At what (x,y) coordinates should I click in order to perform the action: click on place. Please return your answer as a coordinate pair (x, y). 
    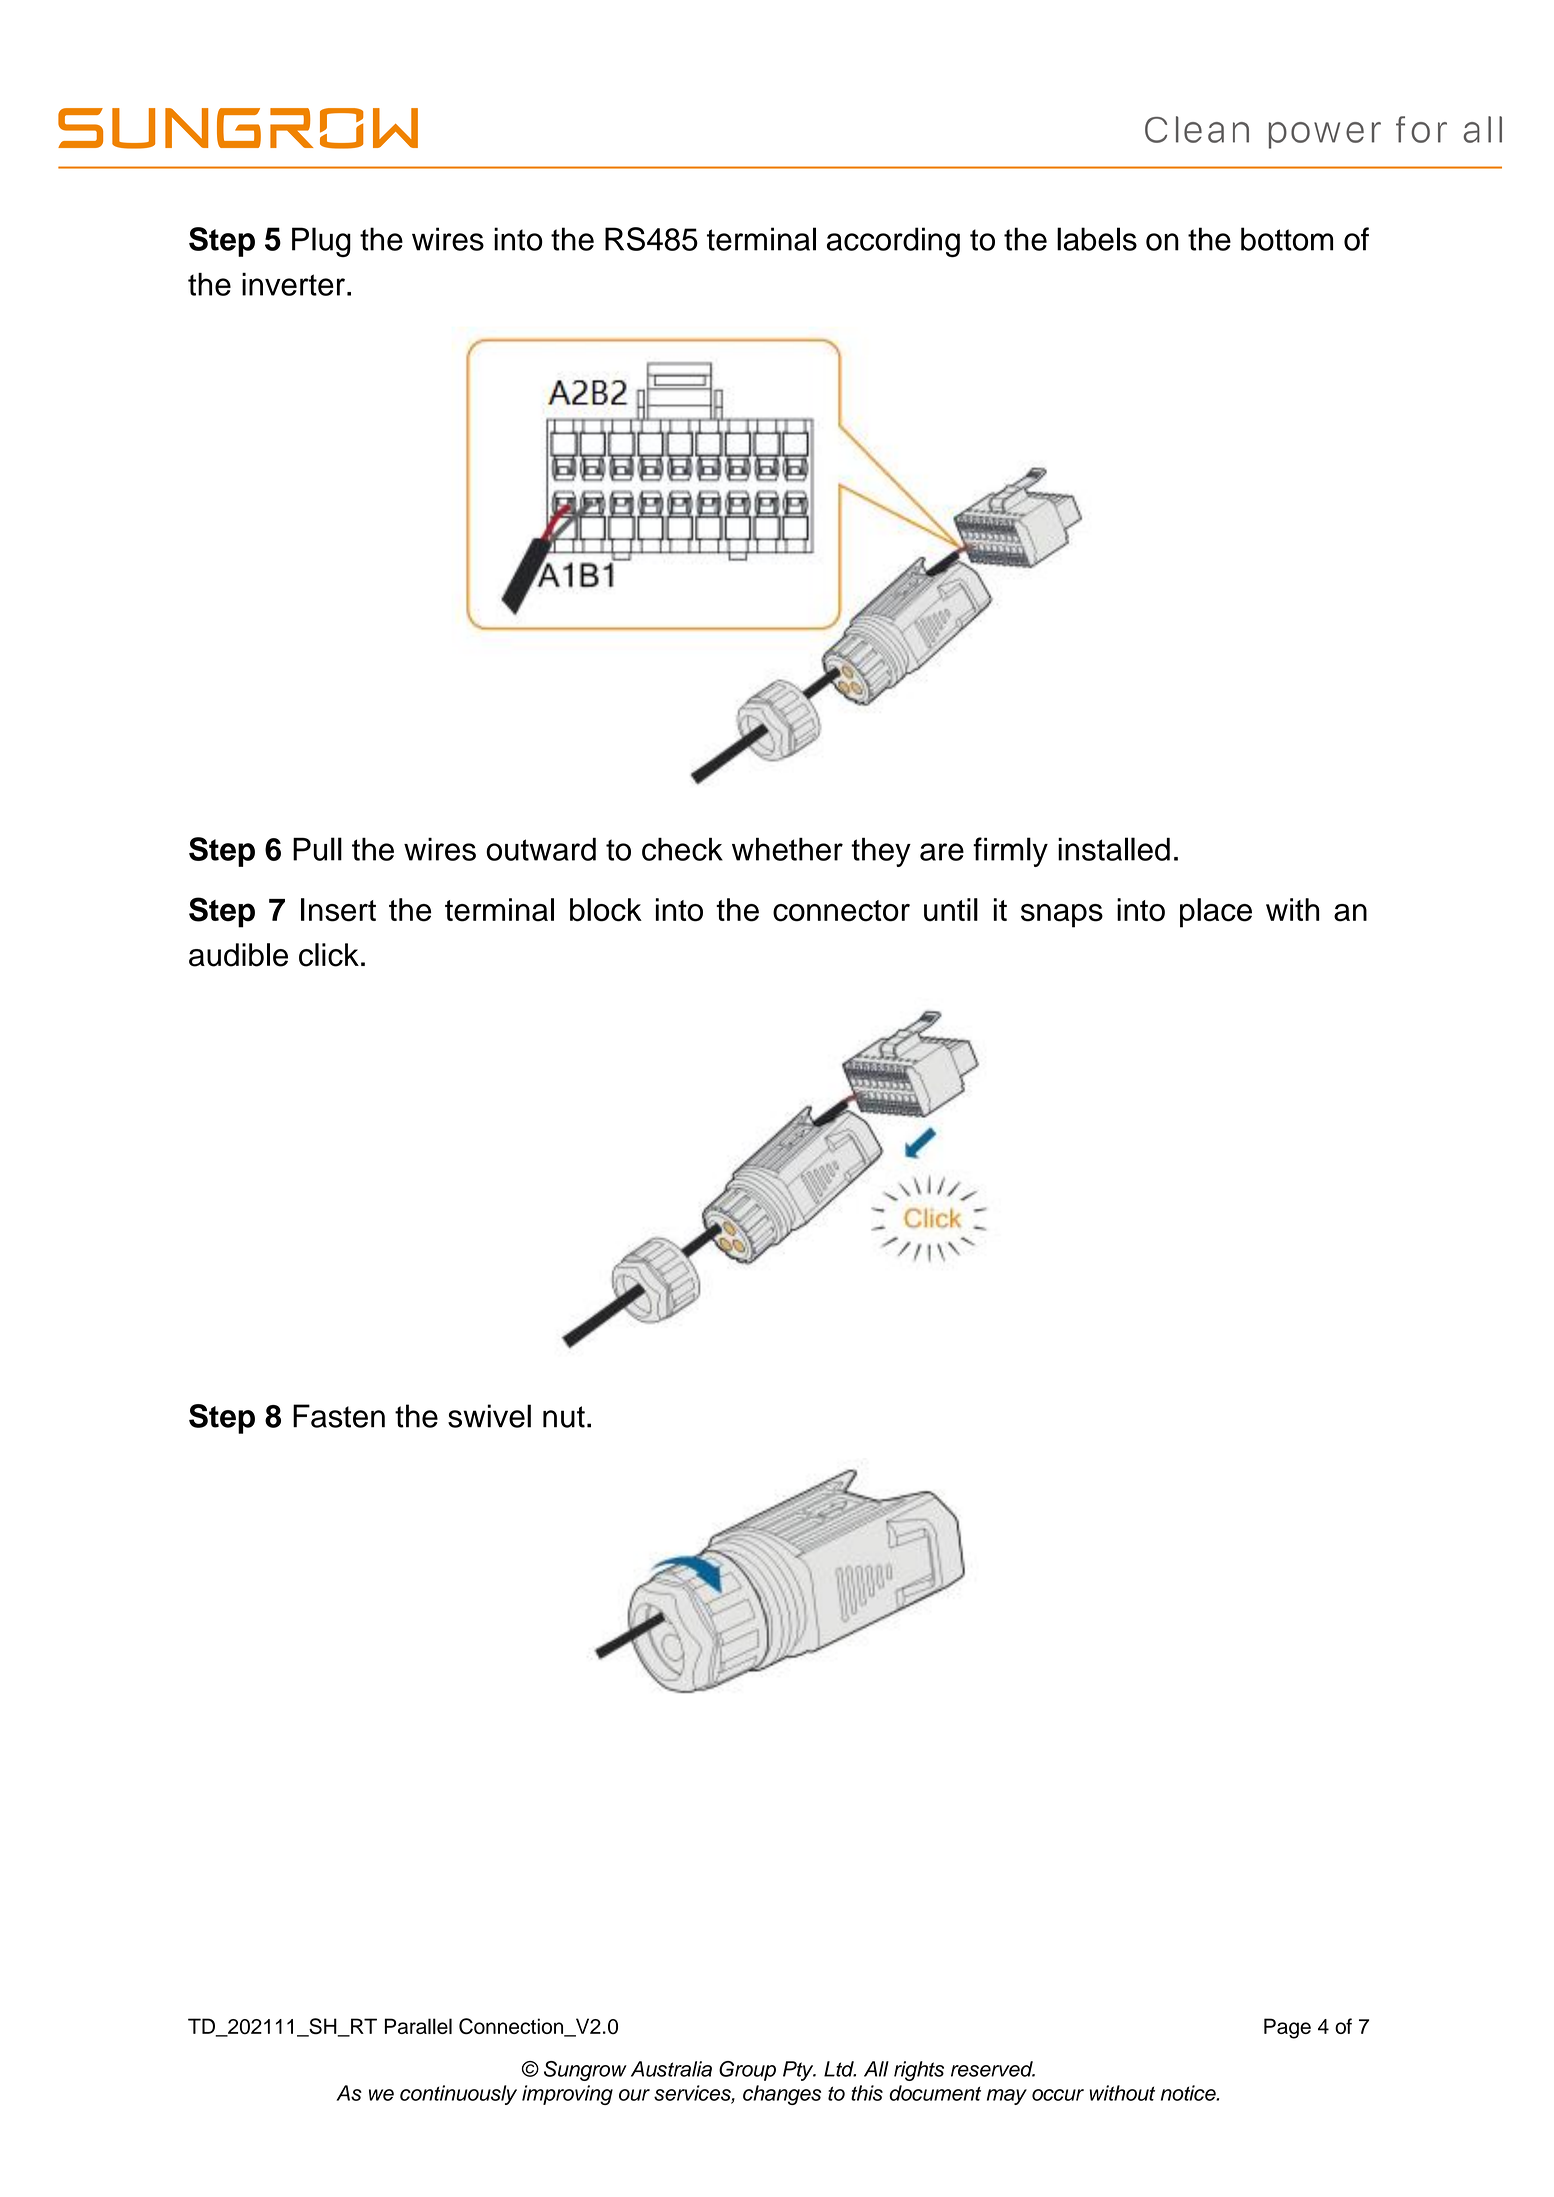
    Looking at the image, I should click on (1216, 913).
